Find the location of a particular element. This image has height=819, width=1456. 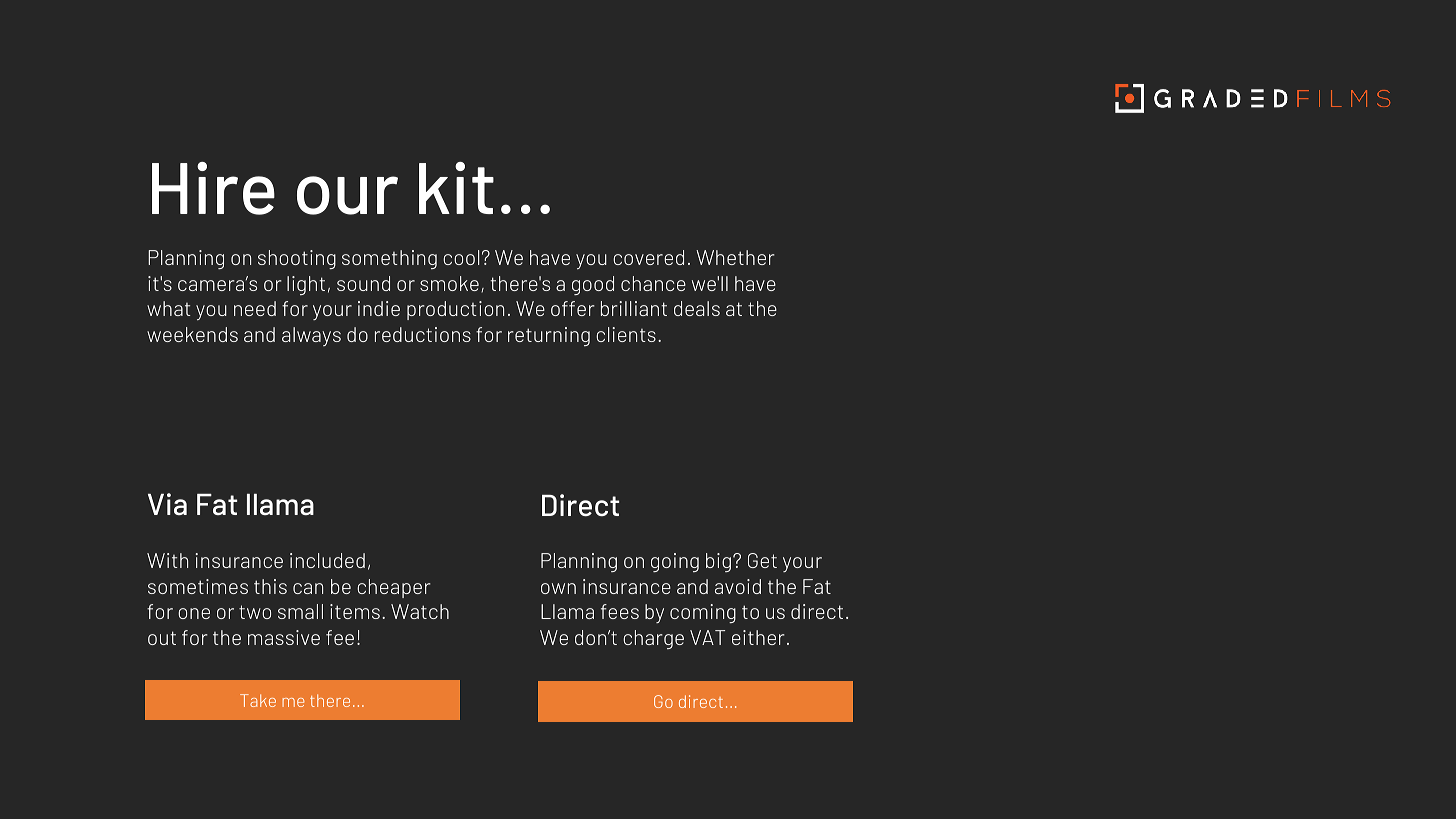

kit is located at coordinates (456, 188).
